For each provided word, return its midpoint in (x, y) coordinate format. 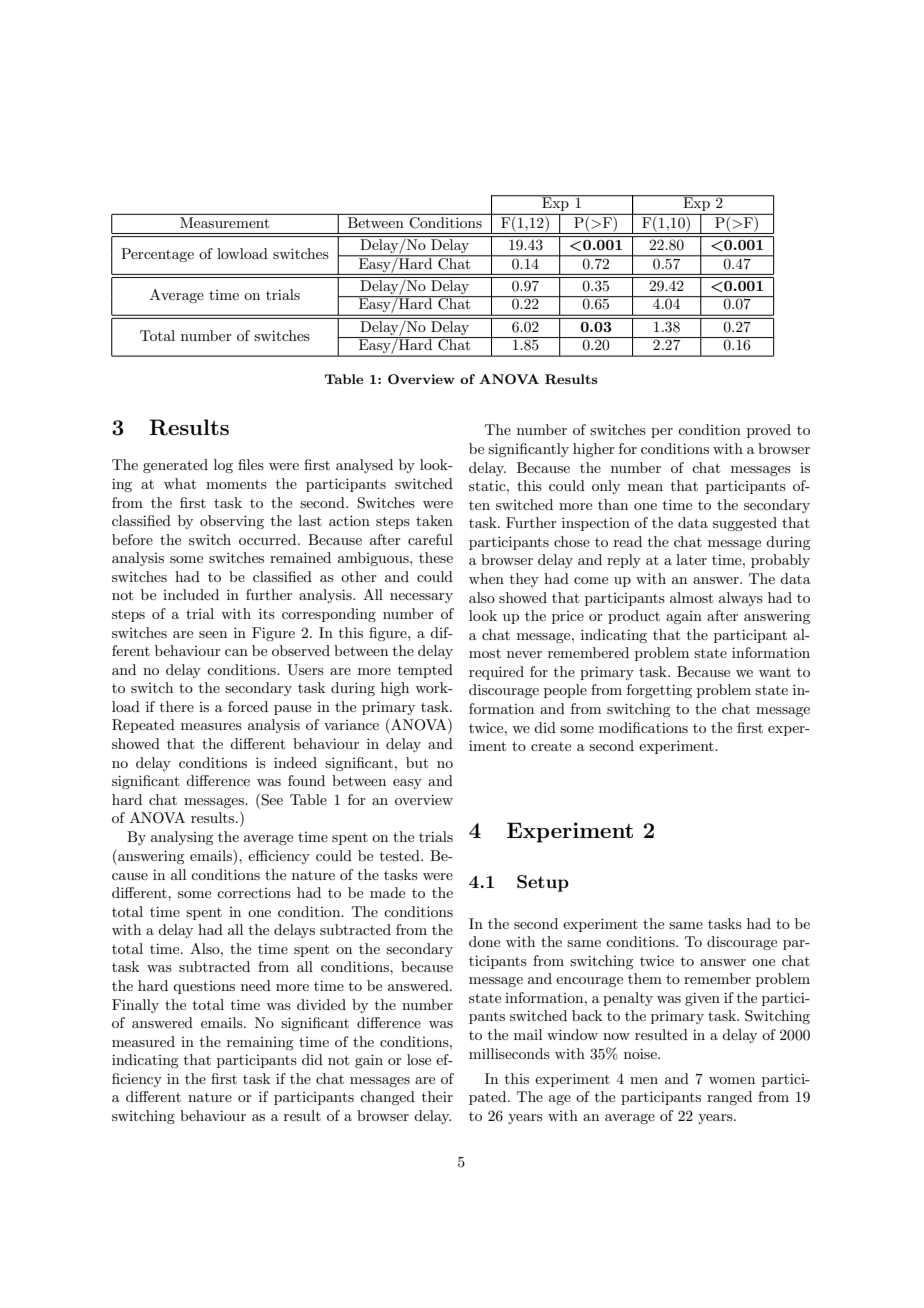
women (732, 1080)
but (417, 762)
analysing (182, 838)
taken (434, 520)
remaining (260, 1043)
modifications (643, 727)
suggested (745, 524)
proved (769, 431)
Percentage (157, 255)
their (437, 1096)
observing (232, 522)
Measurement (224, 222)
